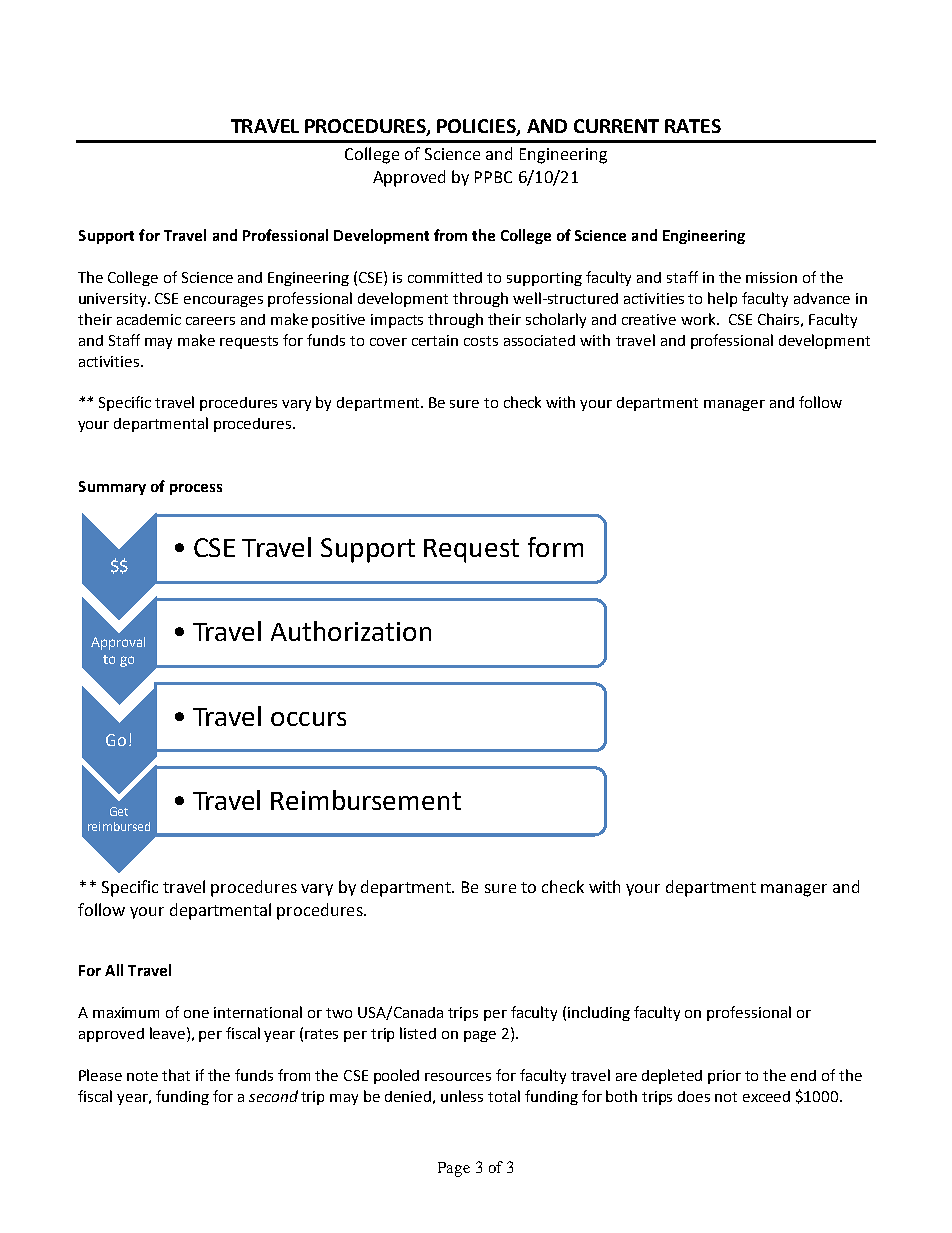 This document has width=952, height=1233. What do you see at coordinates (724, 1077) in the document?
I see `prior` at bounding box center [724, 1077].
